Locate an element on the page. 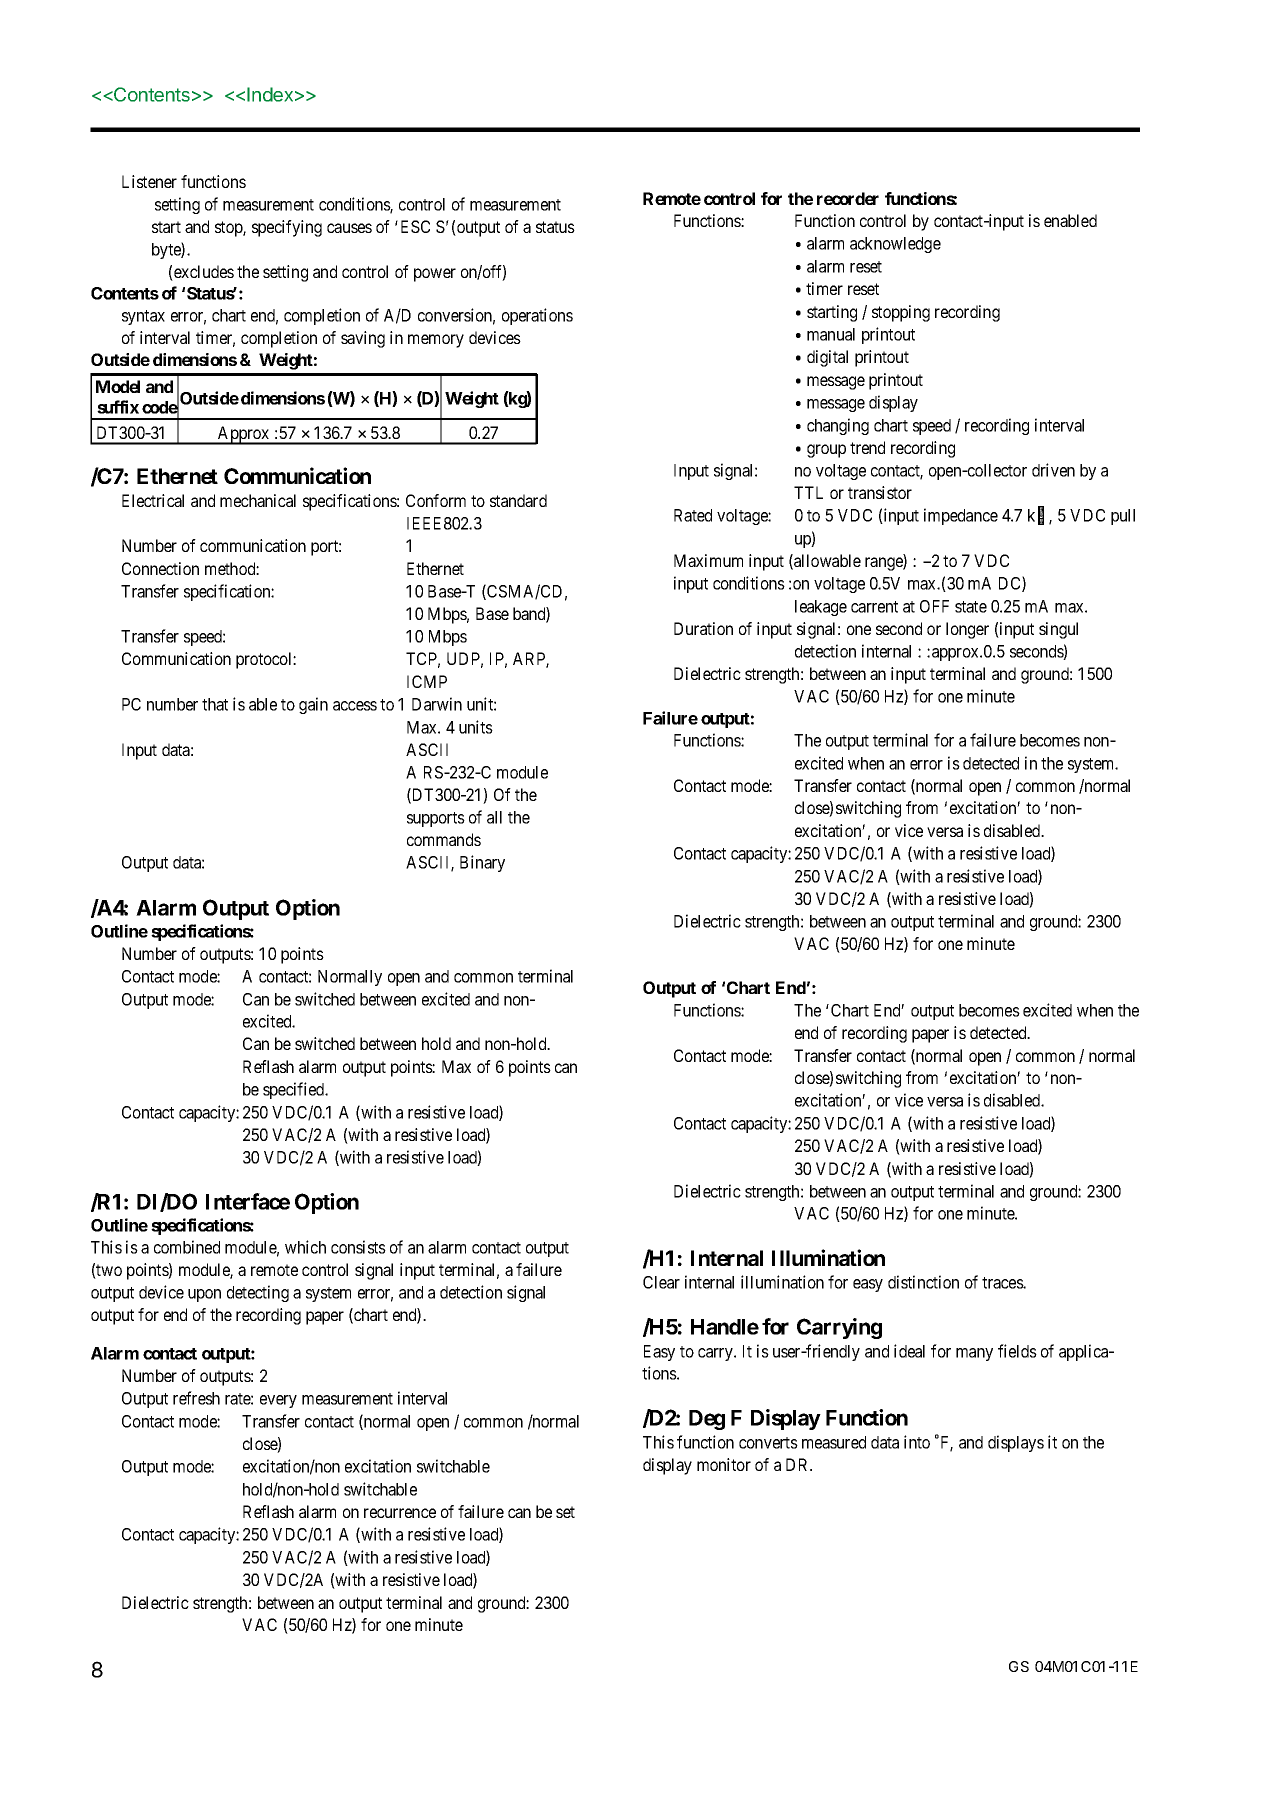 The width and height of the page is (1273, 1802). Duration is located at coordinates (703, 628).
